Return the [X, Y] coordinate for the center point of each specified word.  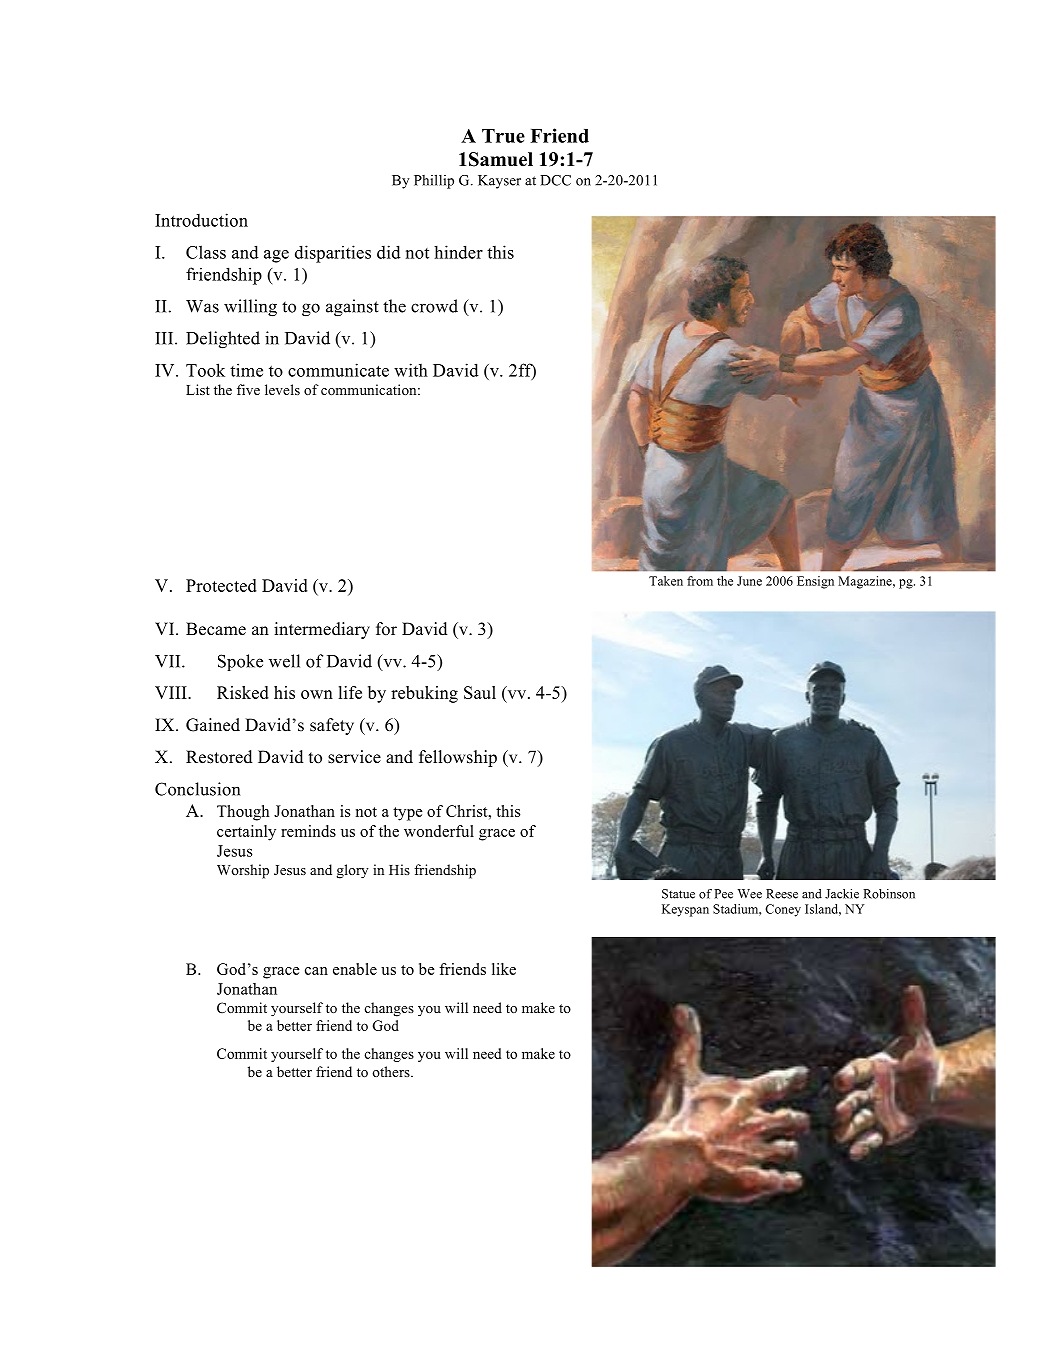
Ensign [815, 582]
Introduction [201, 220]
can [316, 971]
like [504, 969]
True [503, 136]
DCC [555, 180]
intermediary [322, 630]
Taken [666, 581]
